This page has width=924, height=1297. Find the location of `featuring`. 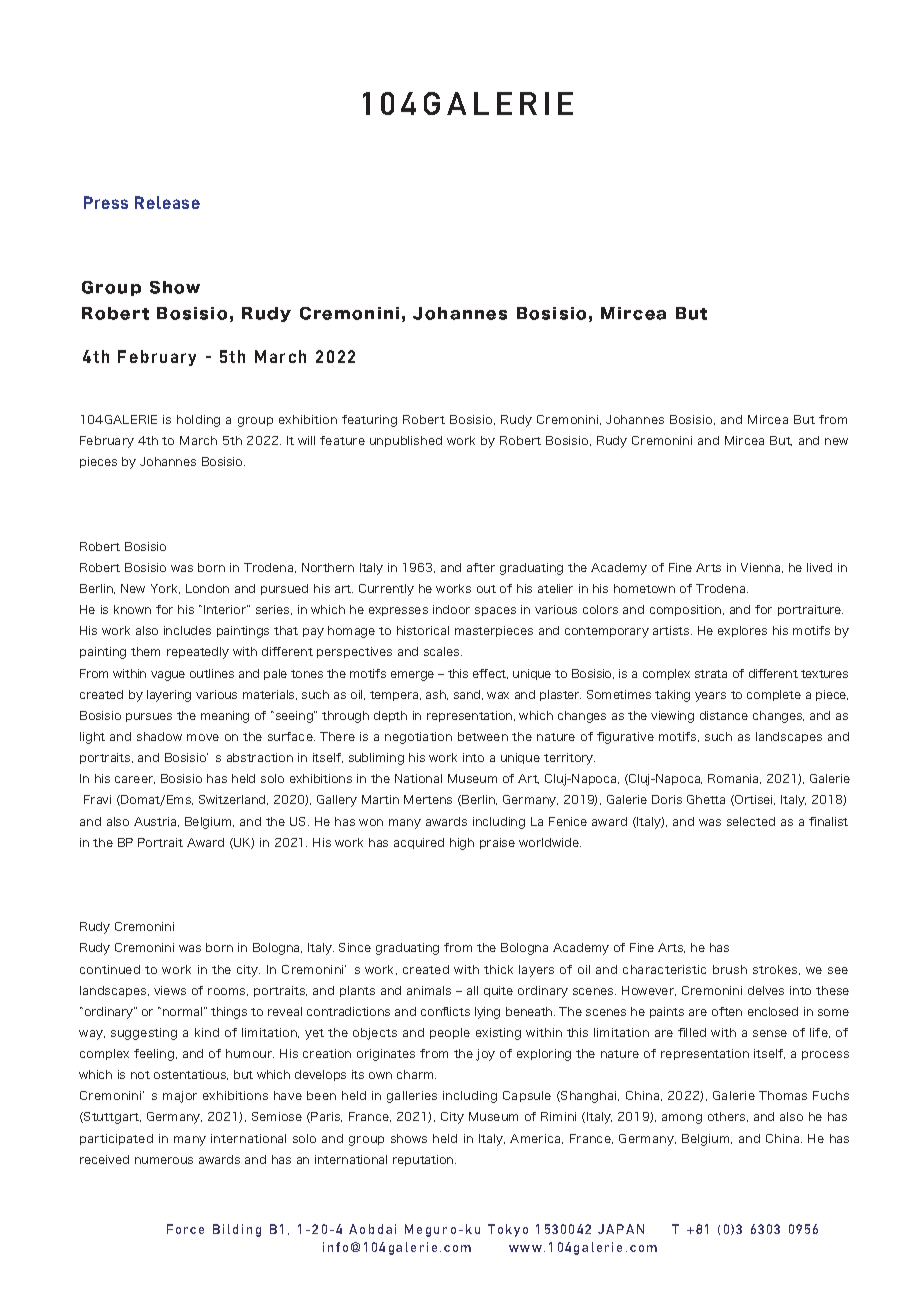

featuring is located at coordinates (369, 421).
